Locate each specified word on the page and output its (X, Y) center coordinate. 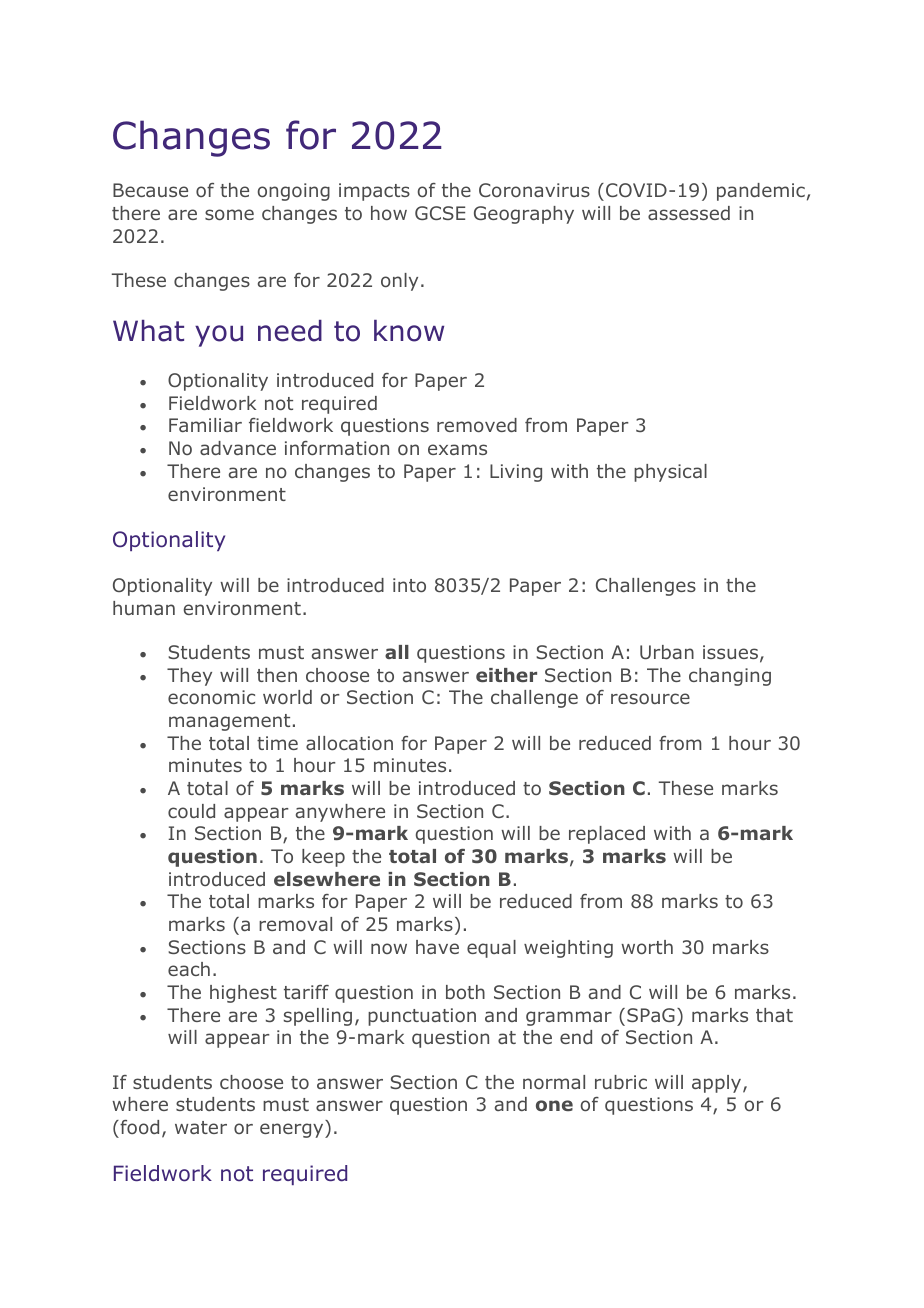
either (506, 675)
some (229, 214)
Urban (667, 652)
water (201, 1127)
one (554, 1106)
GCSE (440, 213)
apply (718, 1084)
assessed (689, 213)
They (189, 677)
